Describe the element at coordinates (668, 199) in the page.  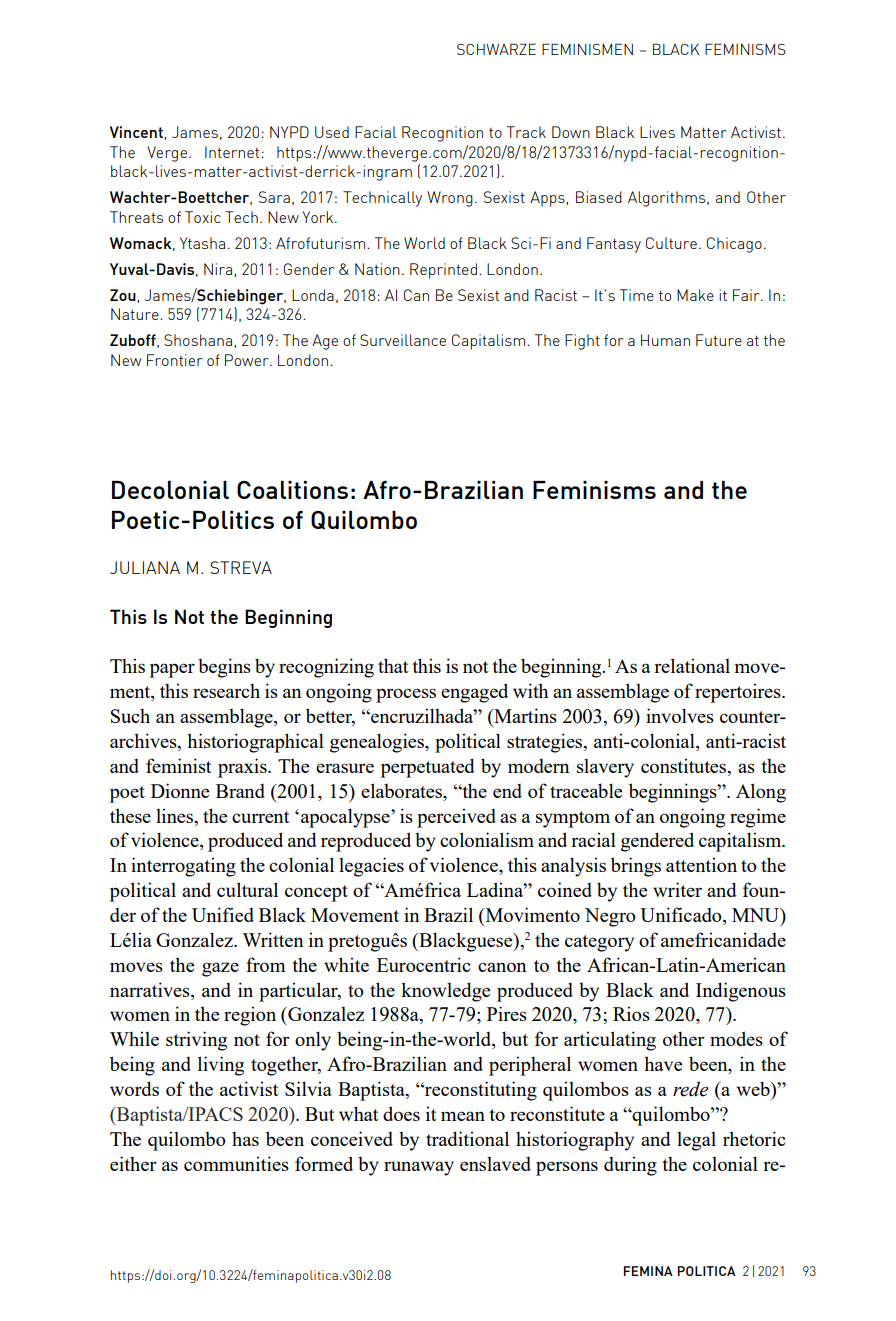
I see `Algorithms` at that location.
